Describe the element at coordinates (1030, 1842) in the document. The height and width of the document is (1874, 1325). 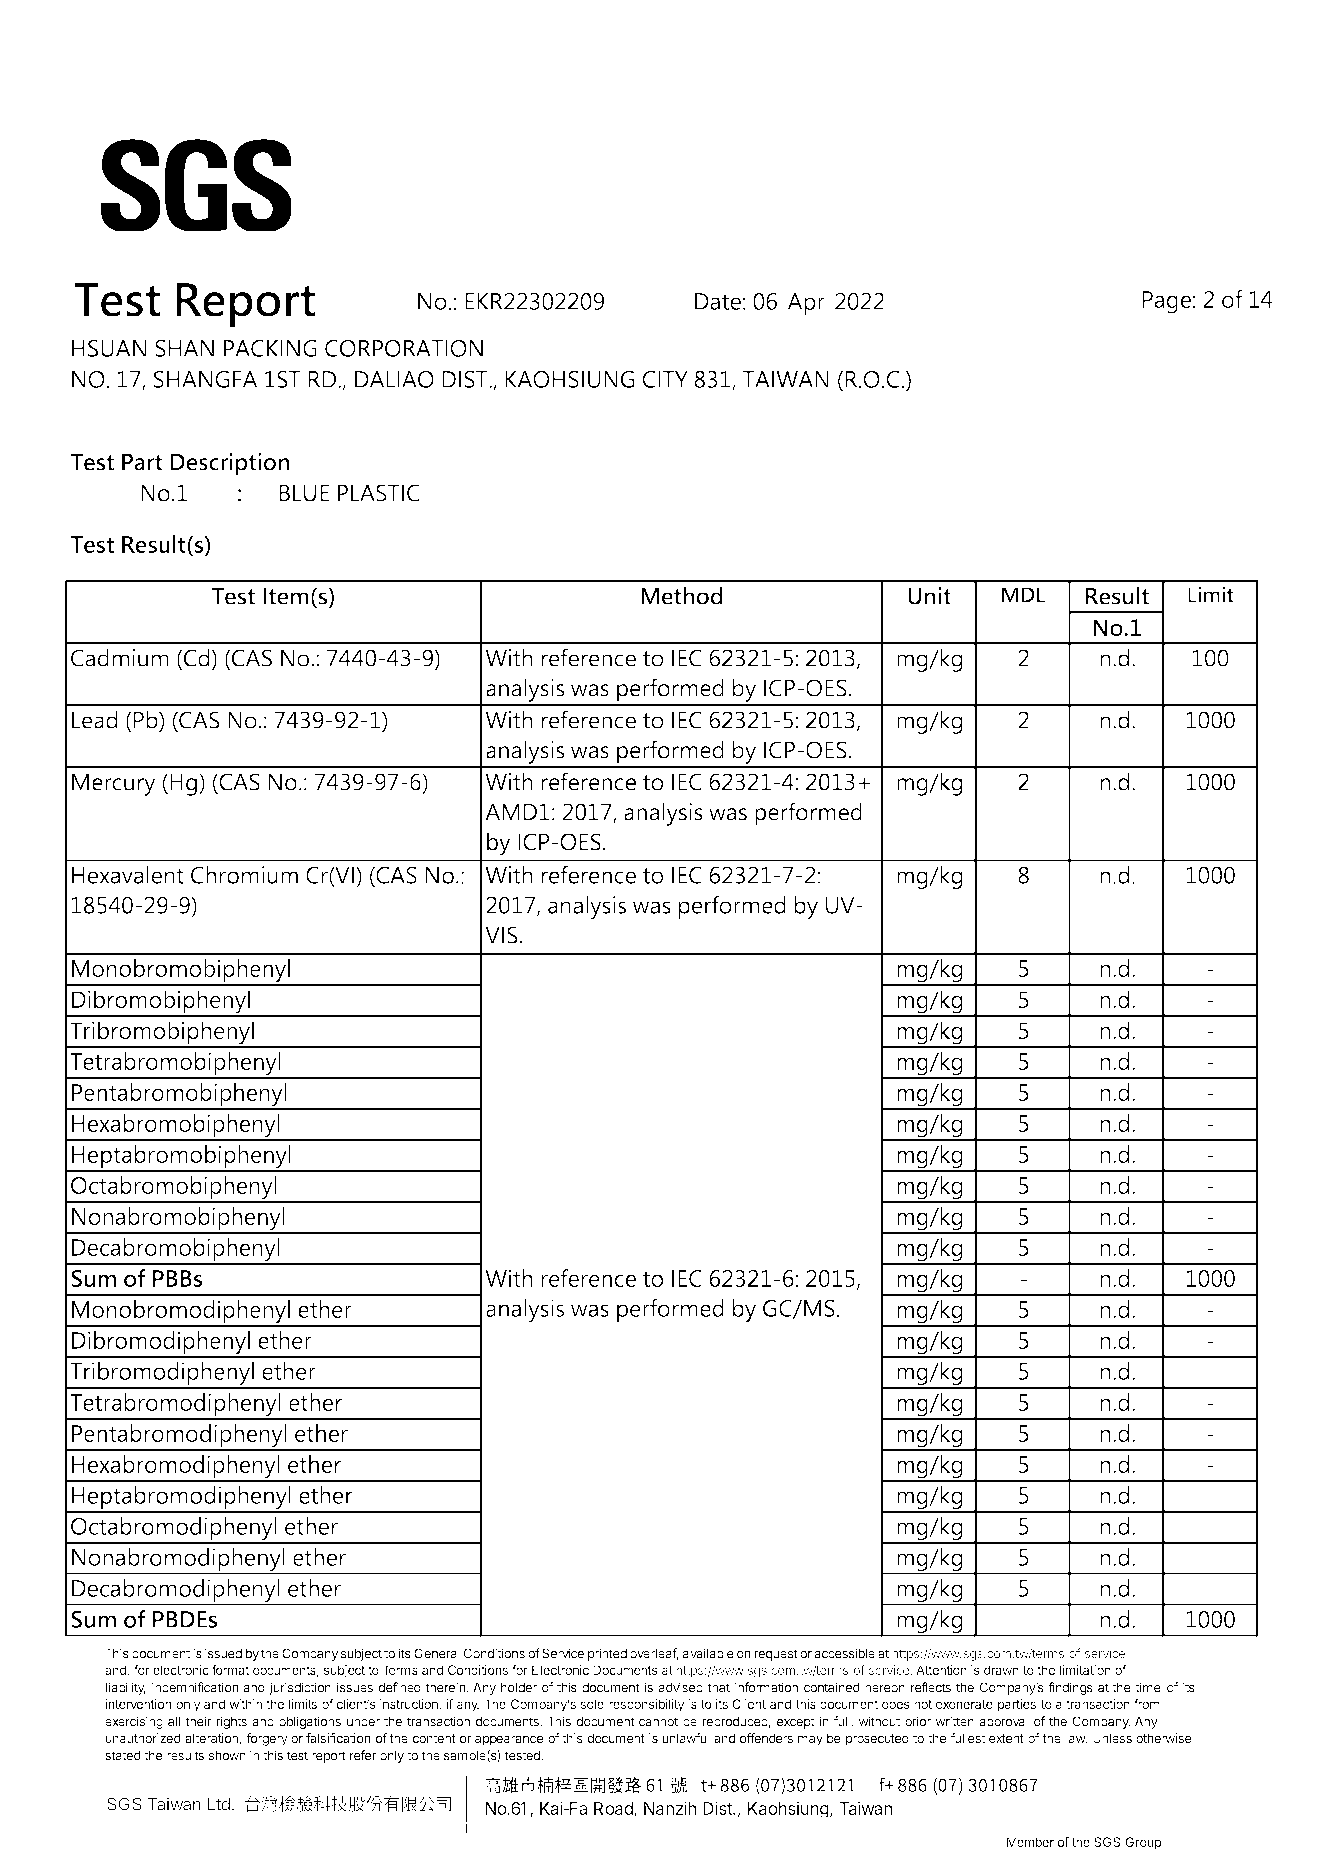
I see `Member` at that location.
